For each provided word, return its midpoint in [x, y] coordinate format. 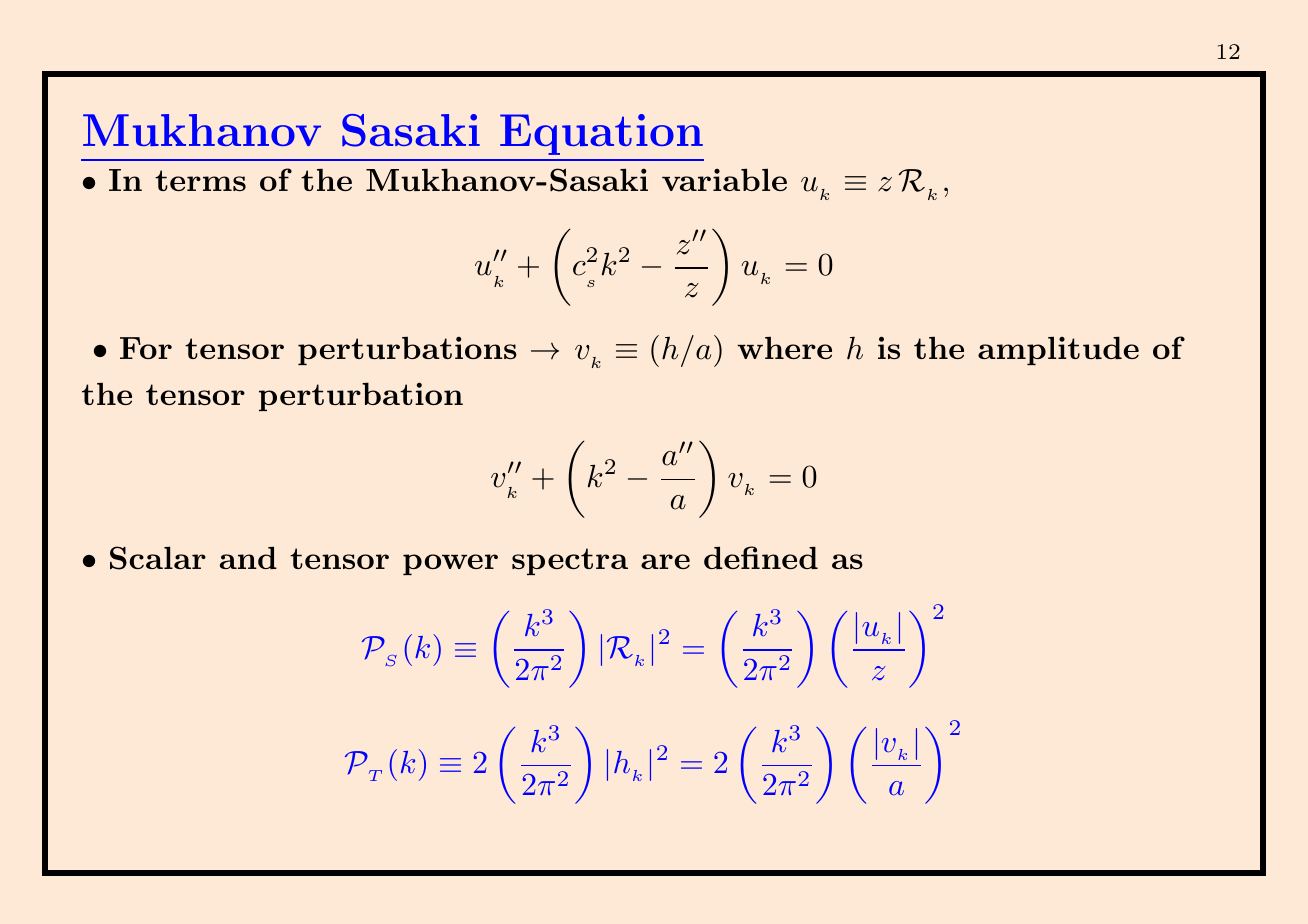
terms [200, 180]
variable [724, 179]
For [146, 348]
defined [761, 557]
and [248, 557]
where [785, 348]
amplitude [1058, 350]
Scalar [158, 558]
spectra [570, 561]
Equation [601, 134]
